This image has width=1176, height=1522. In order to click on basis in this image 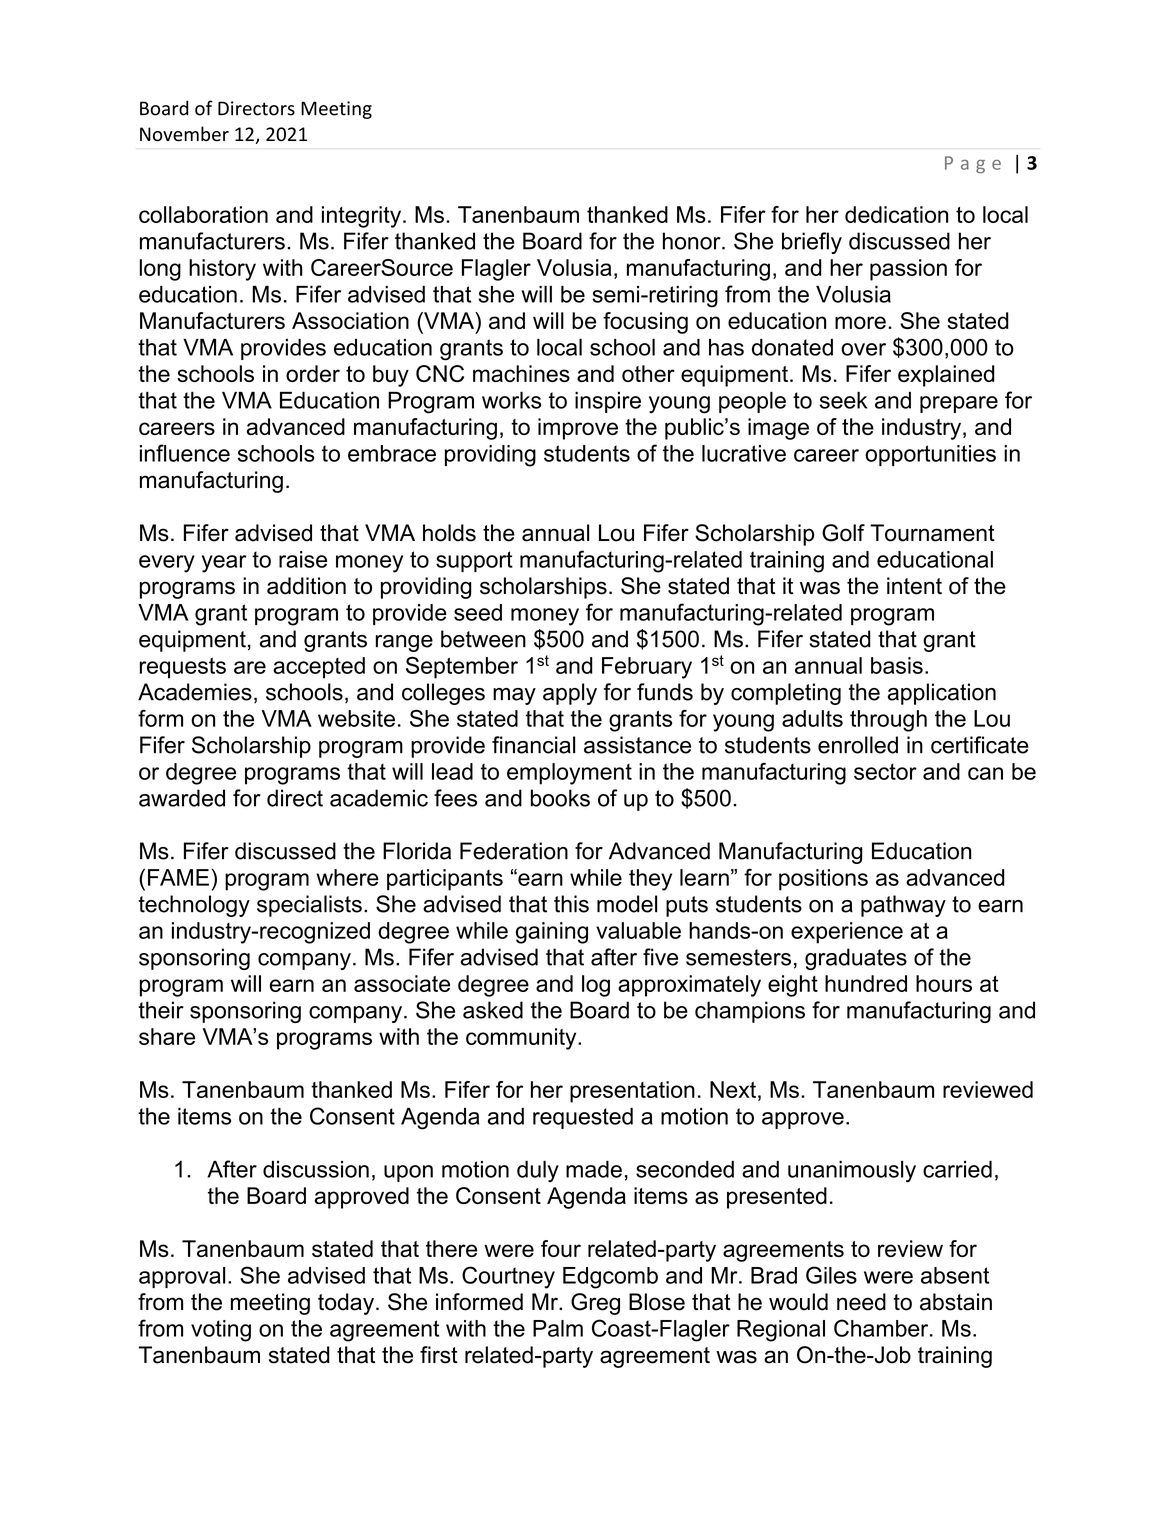, I will do `click(897, 665)`.
